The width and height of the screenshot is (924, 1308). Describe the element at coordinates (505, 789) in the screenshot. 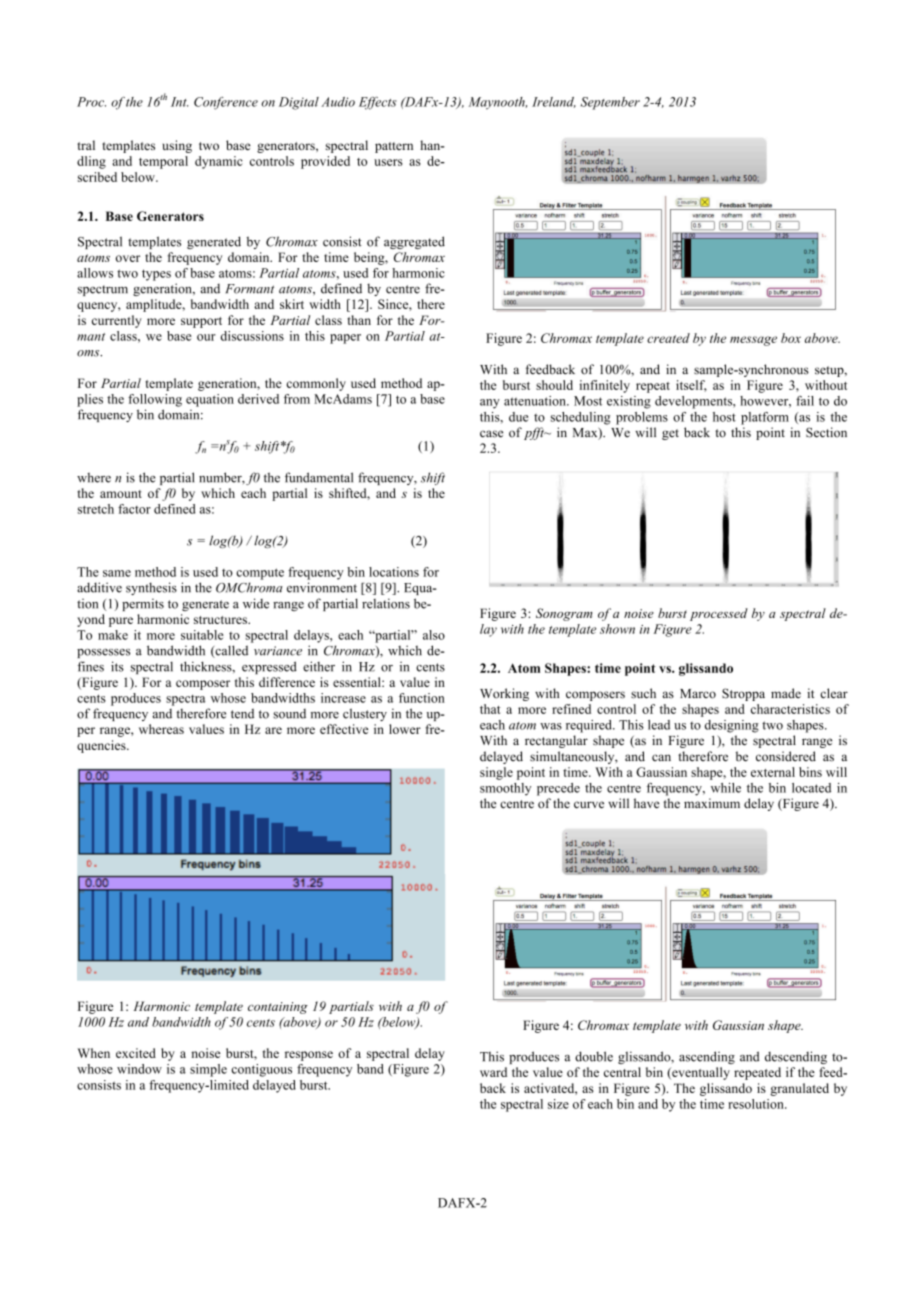

I see `smoothly` at that location.
